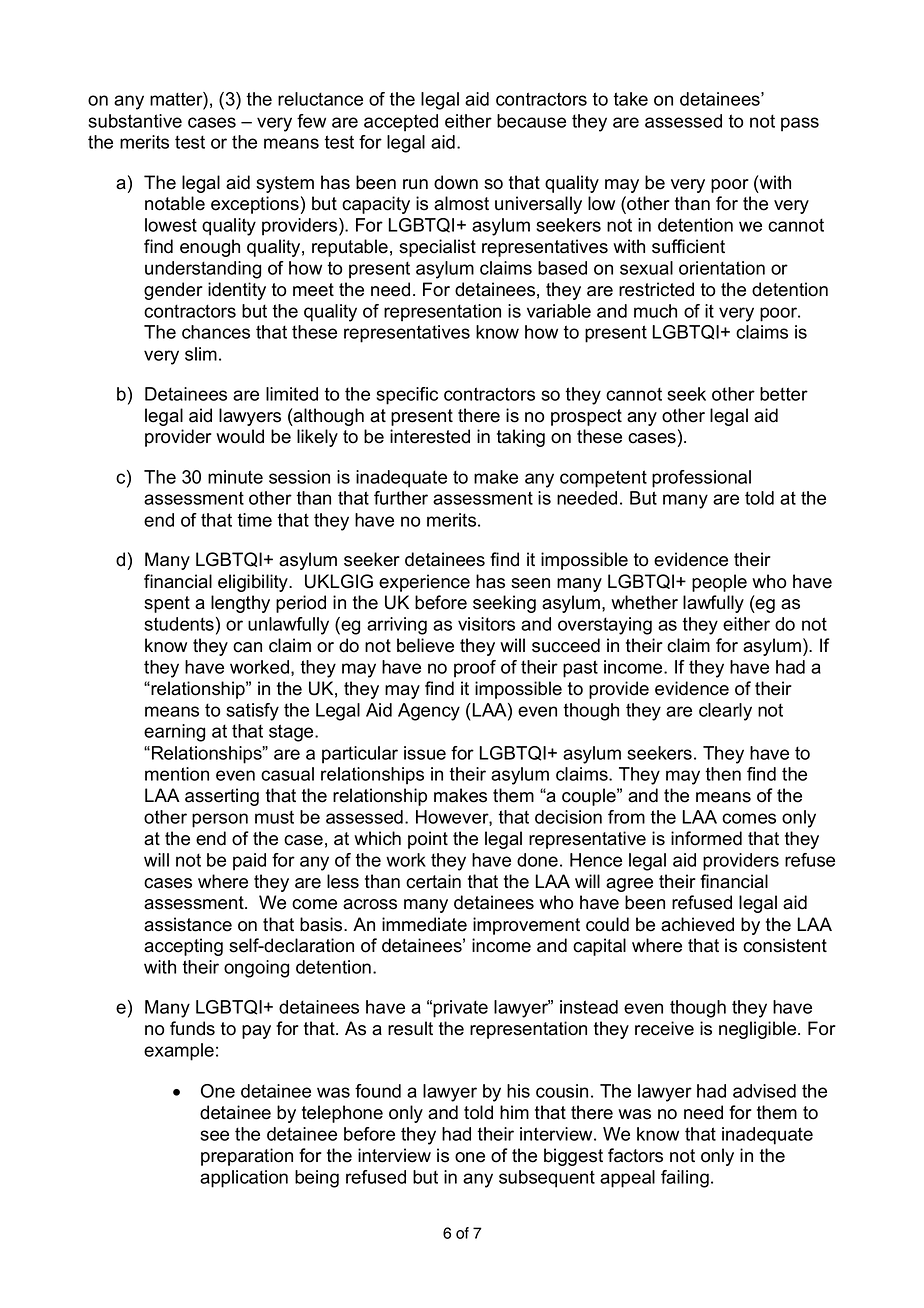 Image resolution: width=924 pixels, height=1308 pixels. Describe the element at coordinates (430, 436) in the screenshot. I see `interested` at that location.
